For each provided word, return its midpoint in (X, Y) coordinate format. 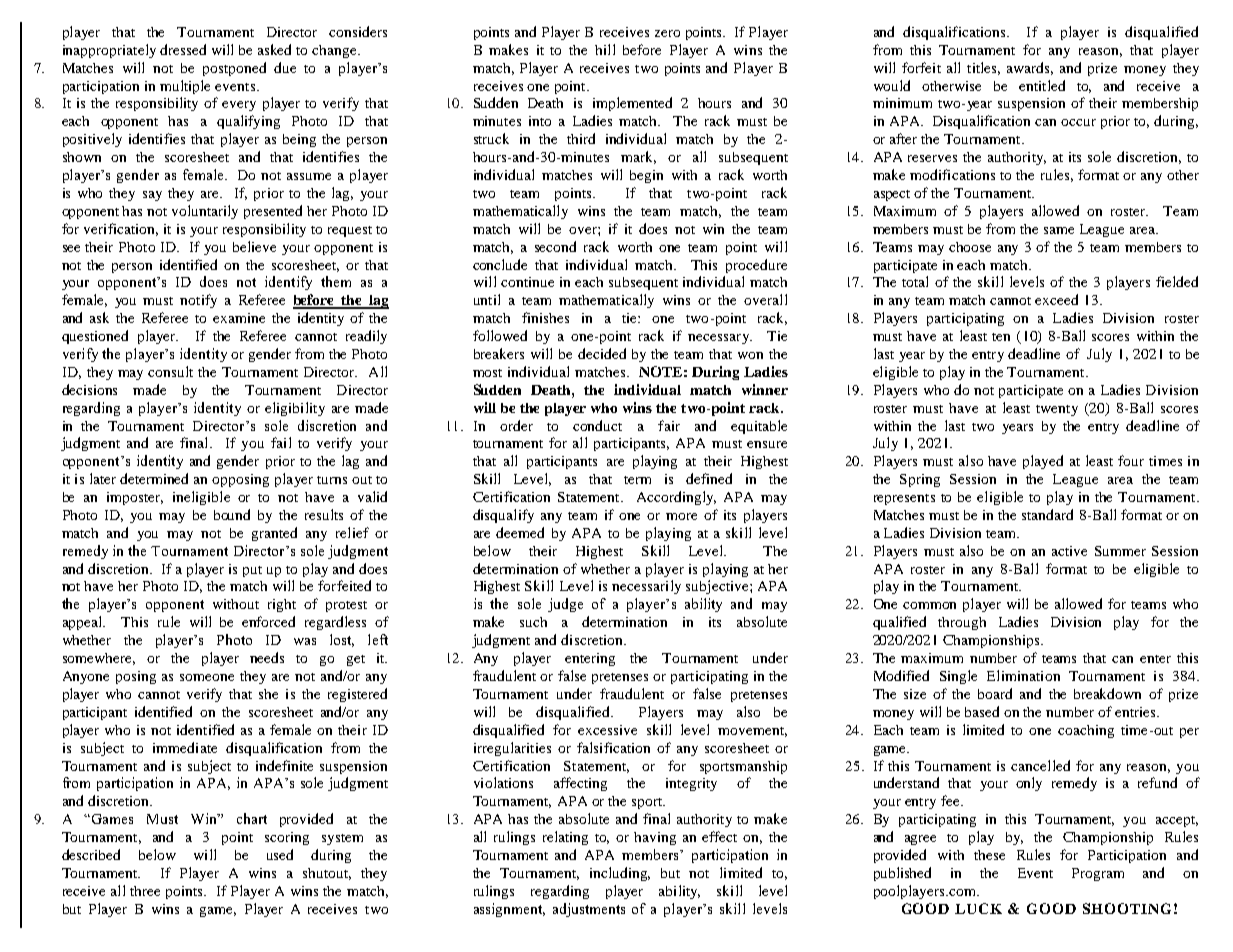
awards (1030, 68)
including (620, 874)
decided (602, 353)
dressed (183, 49)
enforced (268, 621)
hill (605, 49)
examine (239, 318)
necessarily (646, 587)
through (962, 623)
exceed (1056, 299)
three (145, 891)
